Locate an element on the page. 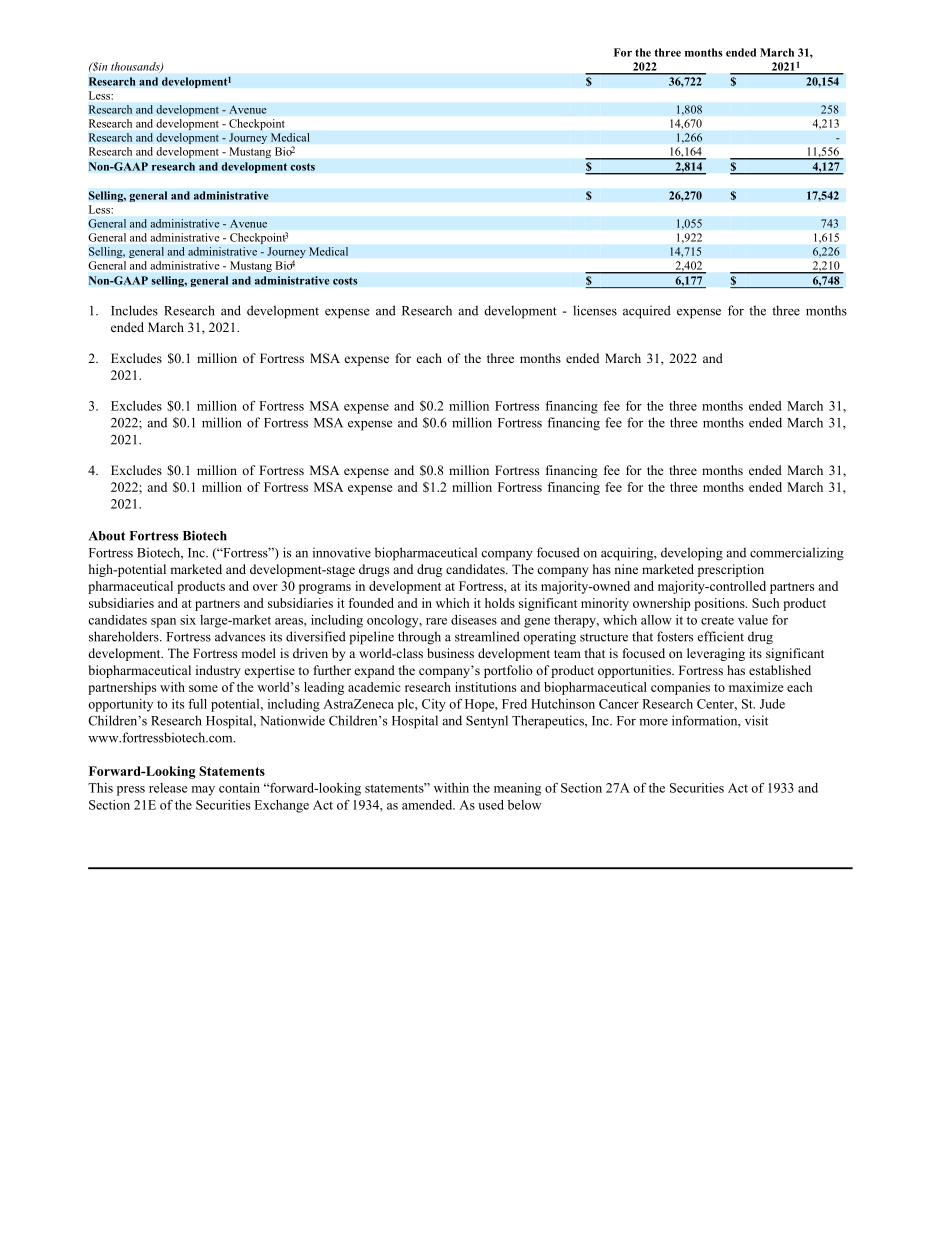 The image size is (952, 1233). About is located at coordinates (107, 536).
